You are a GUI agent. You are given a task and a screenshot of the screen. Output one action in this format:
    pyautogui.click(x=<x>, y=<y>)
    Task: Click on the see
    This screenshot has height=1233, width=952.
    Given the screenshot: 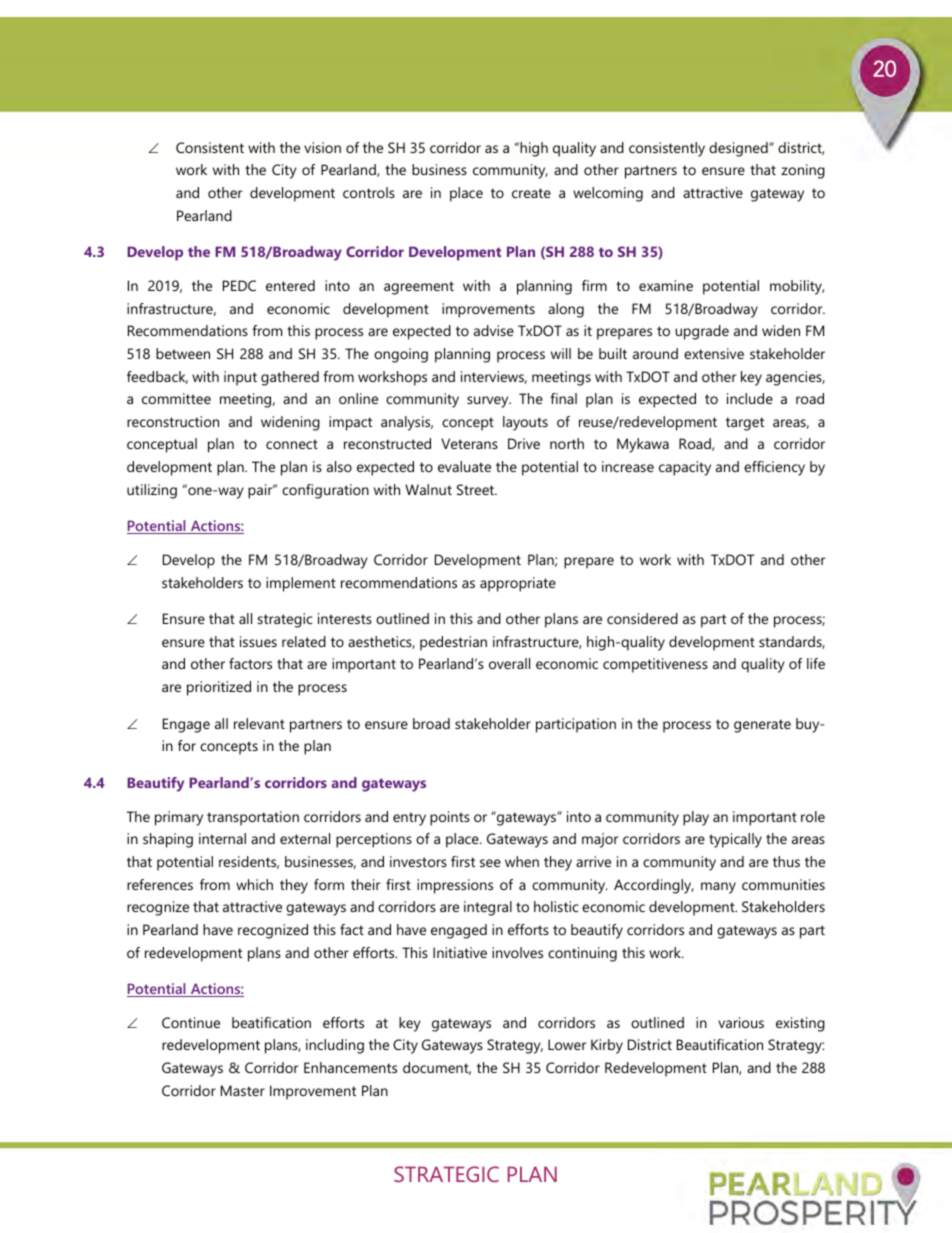 What is the action you would take?
    pyautogui.click(x=490, y=863)
